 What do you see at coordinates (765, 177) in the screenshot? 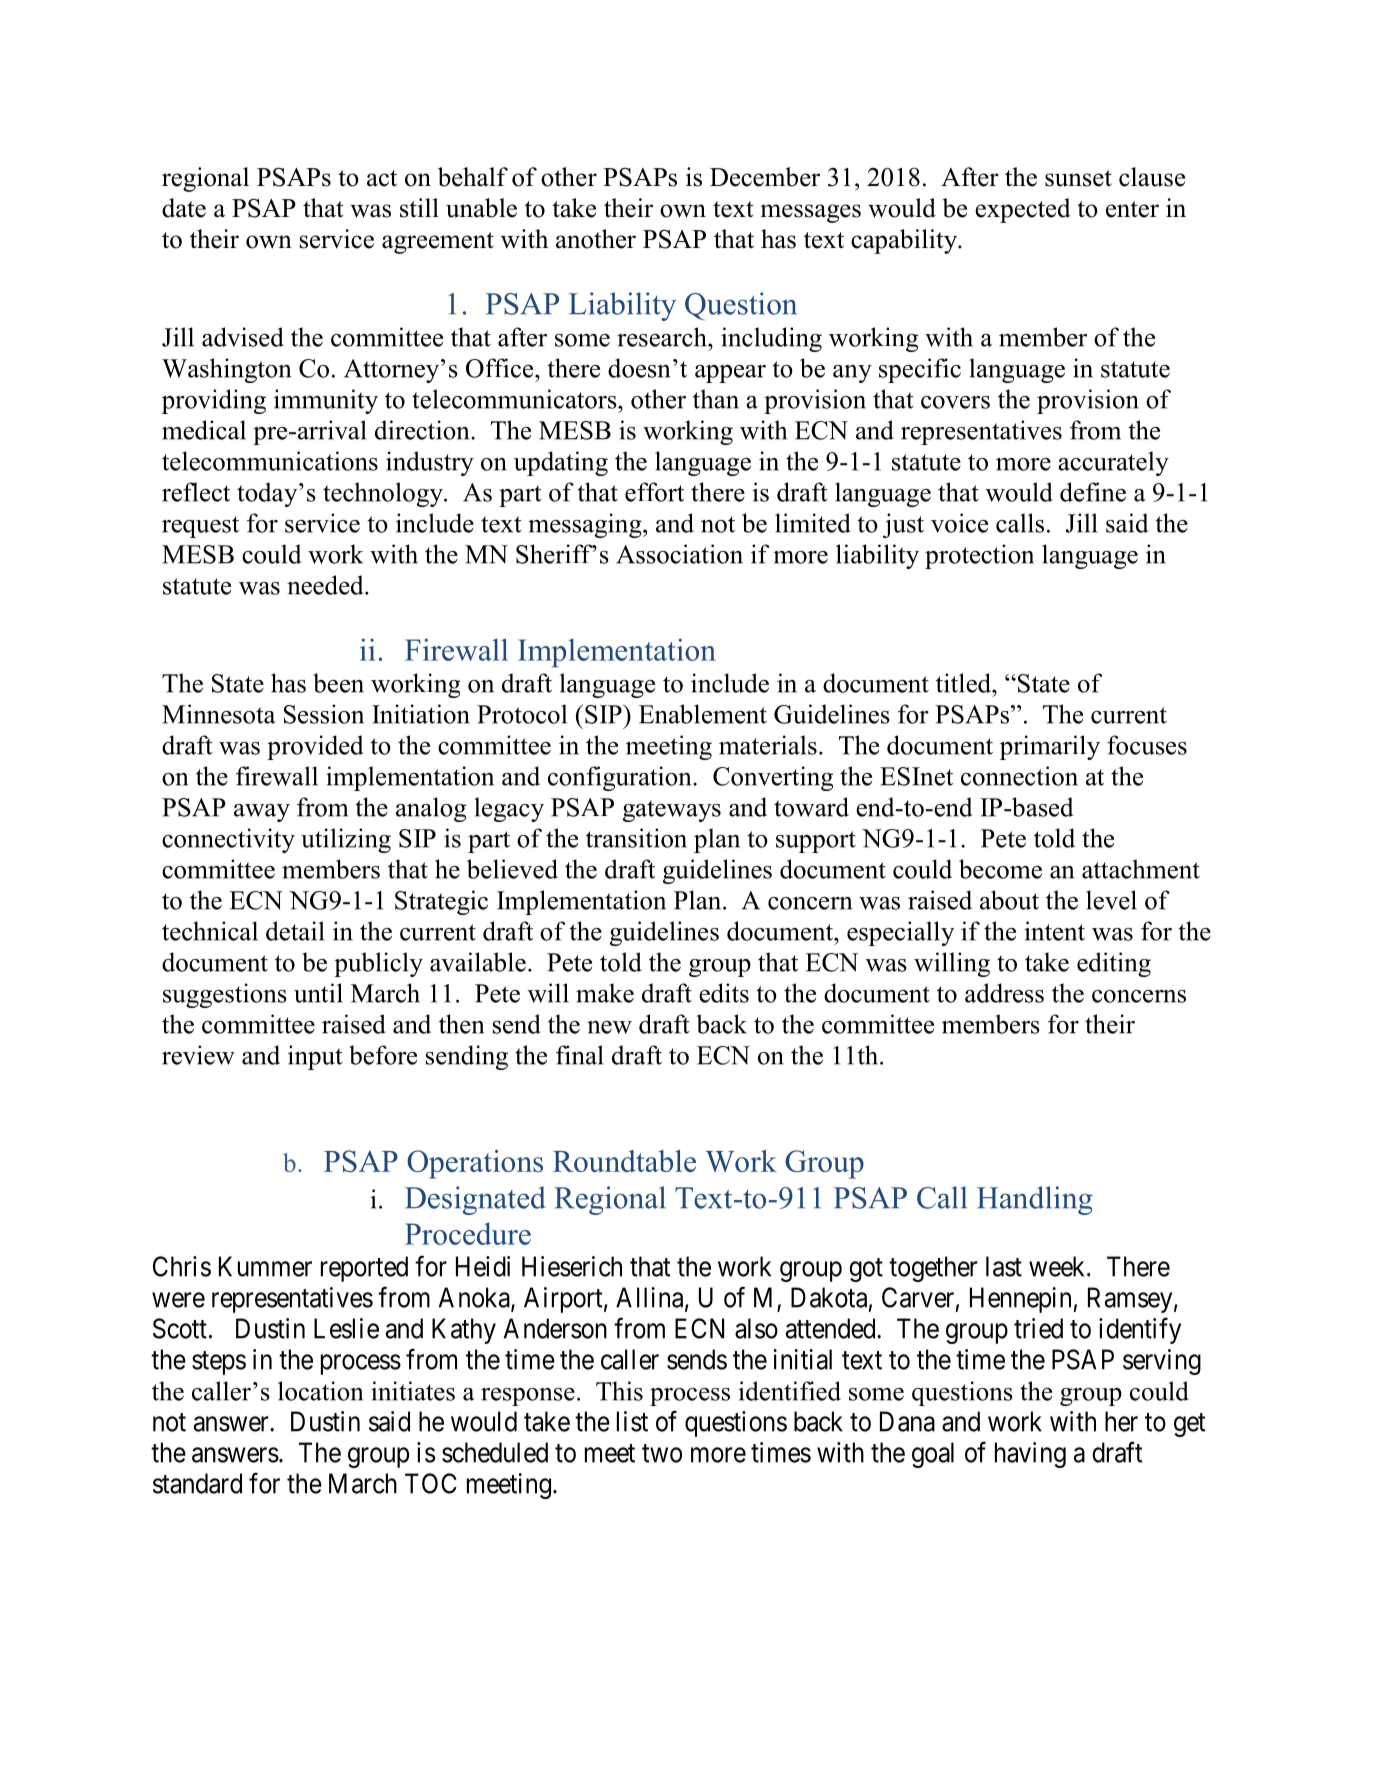
I see `December` at bounding box center [765, 177].
